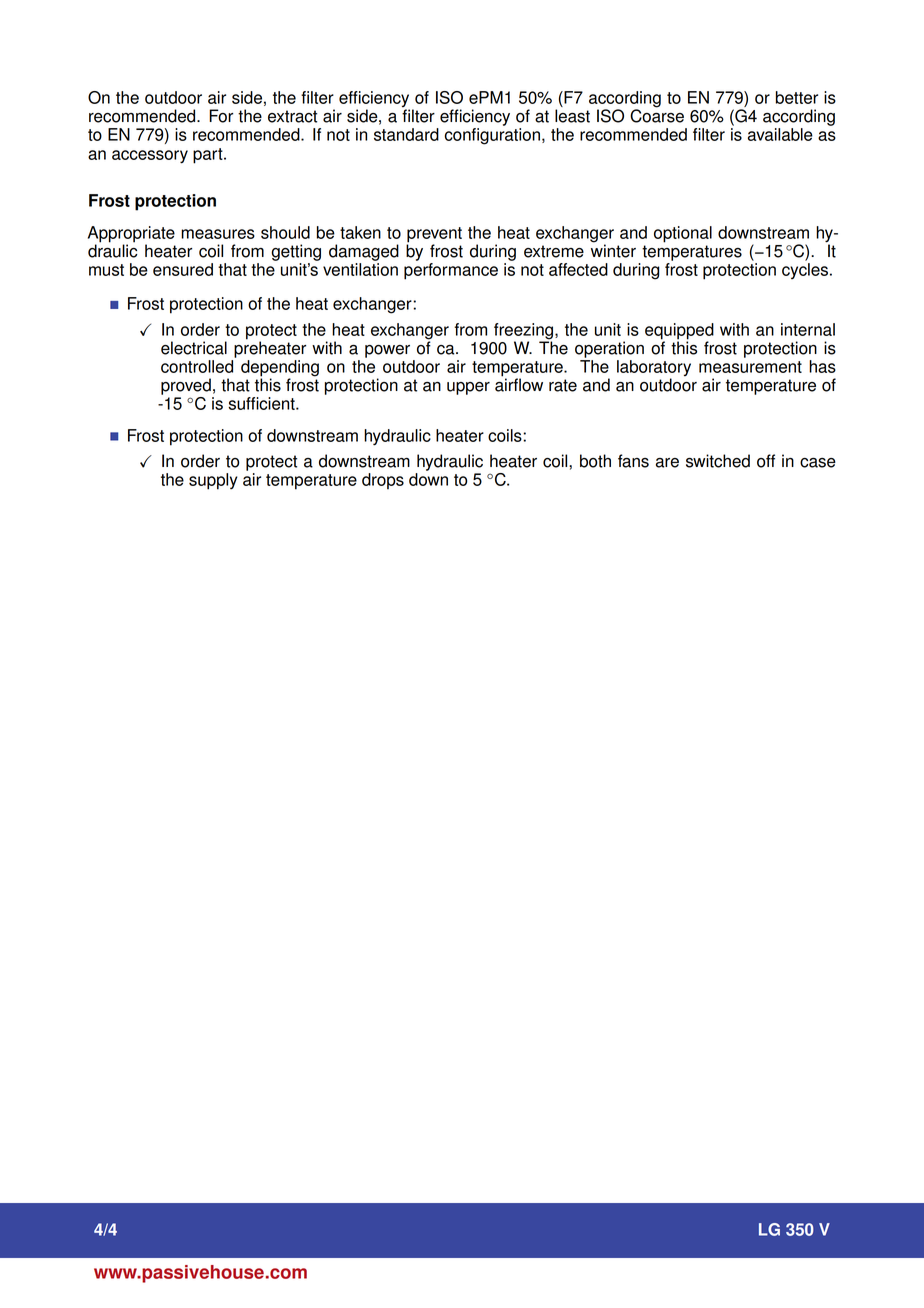  Describe the element at coordinates (797, 97) in the image. I see `better` at that location.
